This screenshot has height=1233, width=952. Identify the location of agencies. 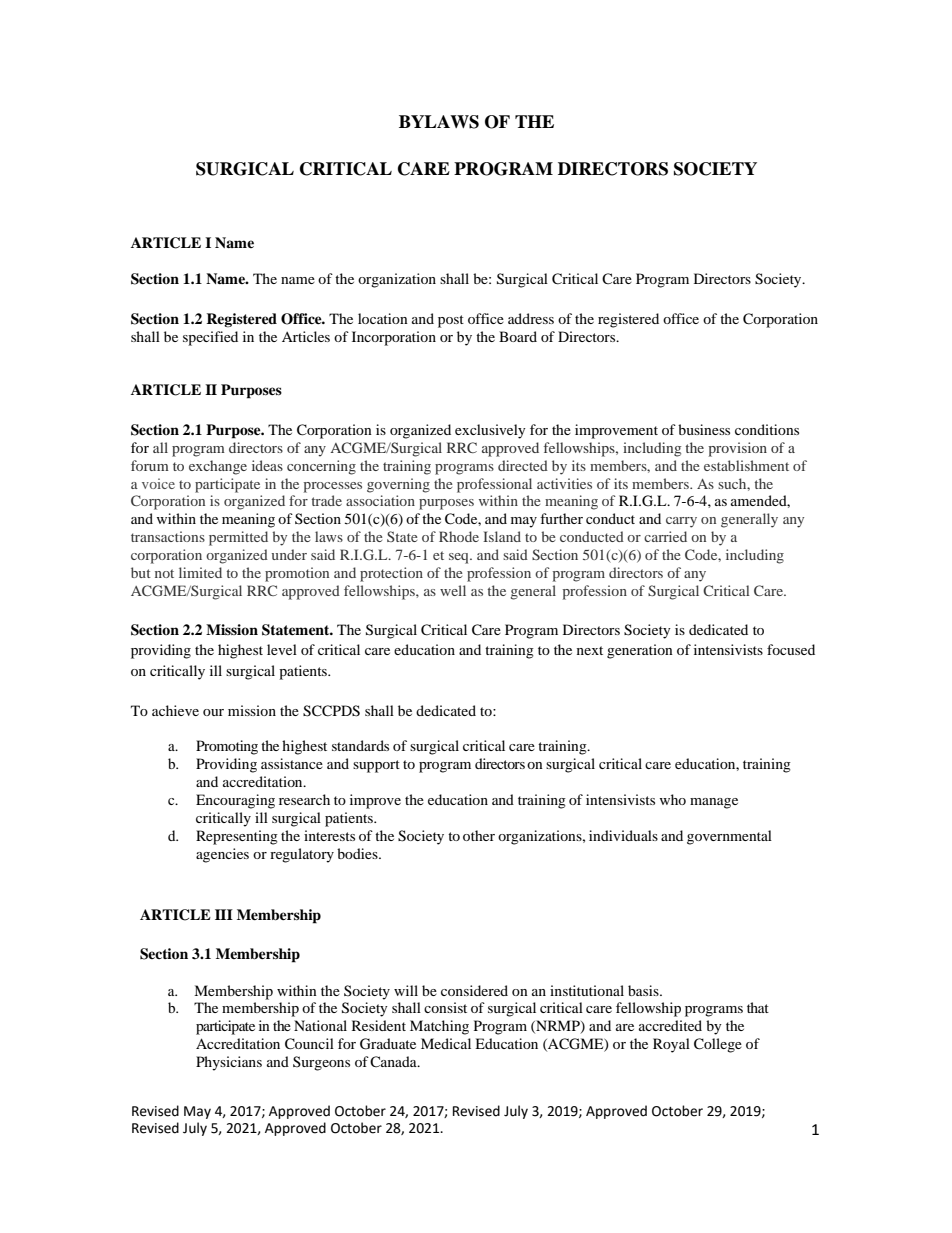
(222, 855).
